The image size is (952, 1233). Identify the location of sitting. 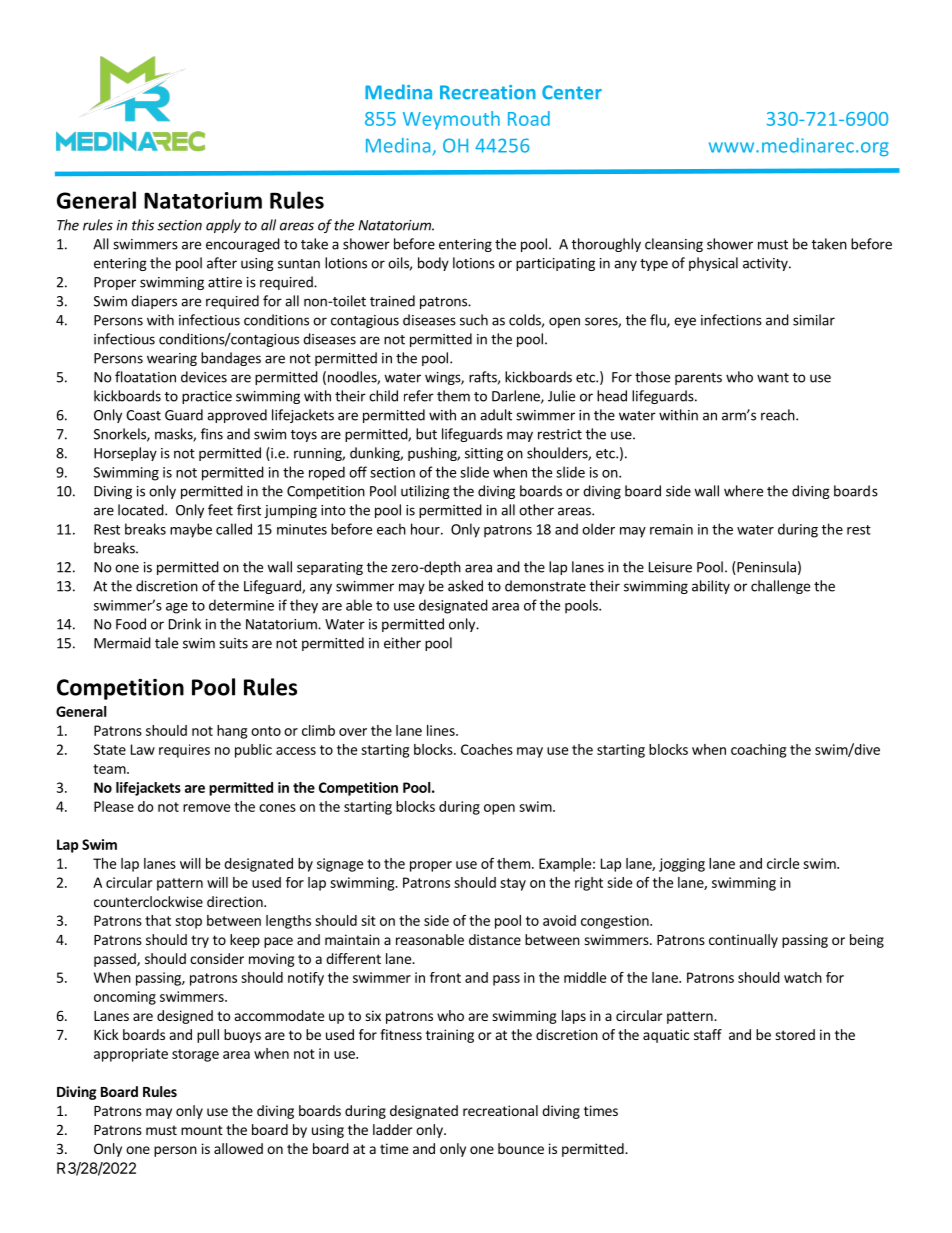
(484, 454).
